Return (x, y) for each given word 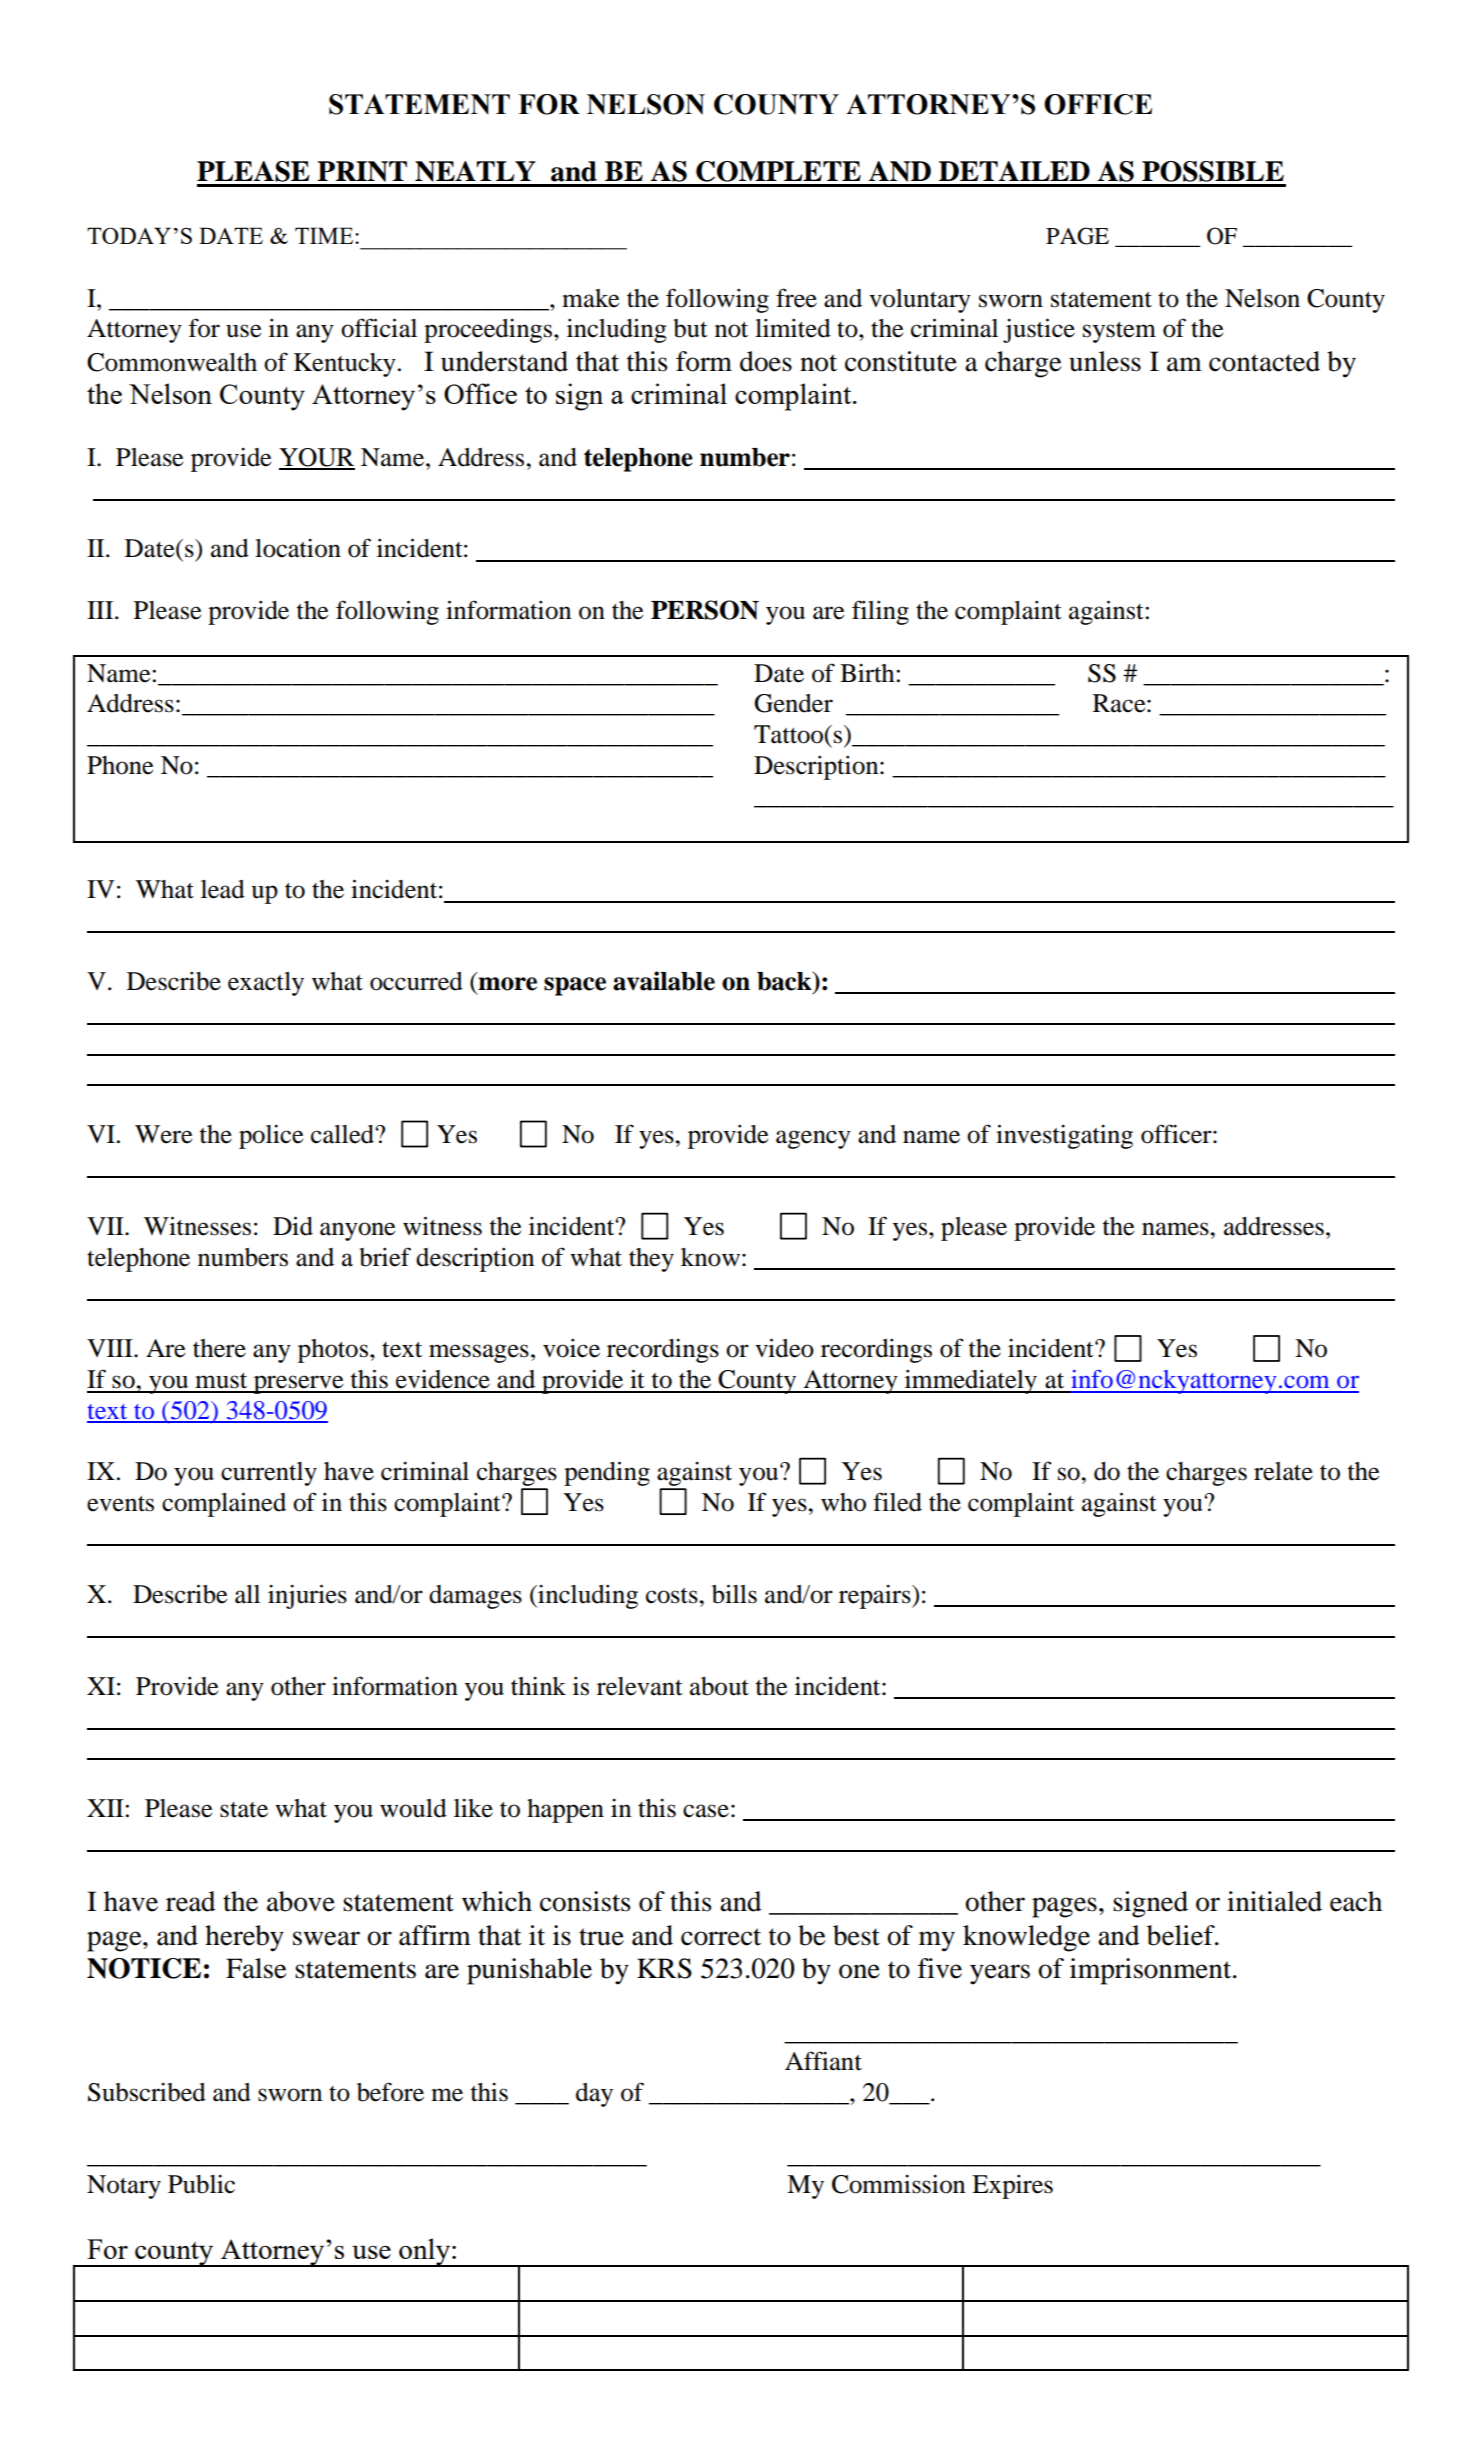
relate (1283, 1471)
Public (201, 2184)
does (766, 361)
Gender (793, 703)
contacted (1264, 361)
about (719, 1686)
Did (293, 1226)
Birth (868, 673)
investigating (1064, 1136)
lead (223, 889)
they (651, 1260)
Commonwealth (172, 362)
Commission (898, 2184)
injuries (307, 1596)
